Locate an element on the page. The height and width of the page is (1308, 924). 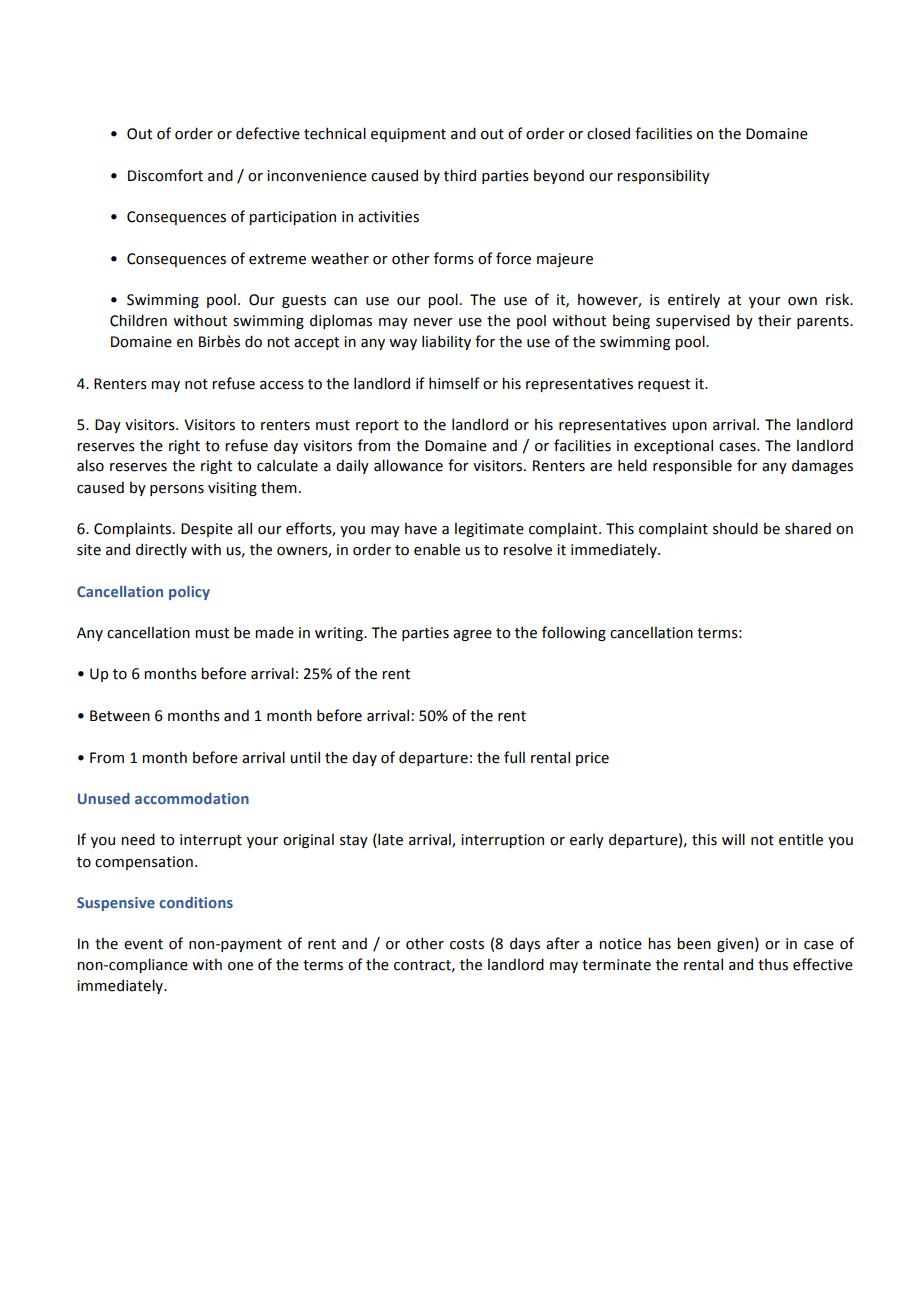
directly is located at coordinates (161, 550).
